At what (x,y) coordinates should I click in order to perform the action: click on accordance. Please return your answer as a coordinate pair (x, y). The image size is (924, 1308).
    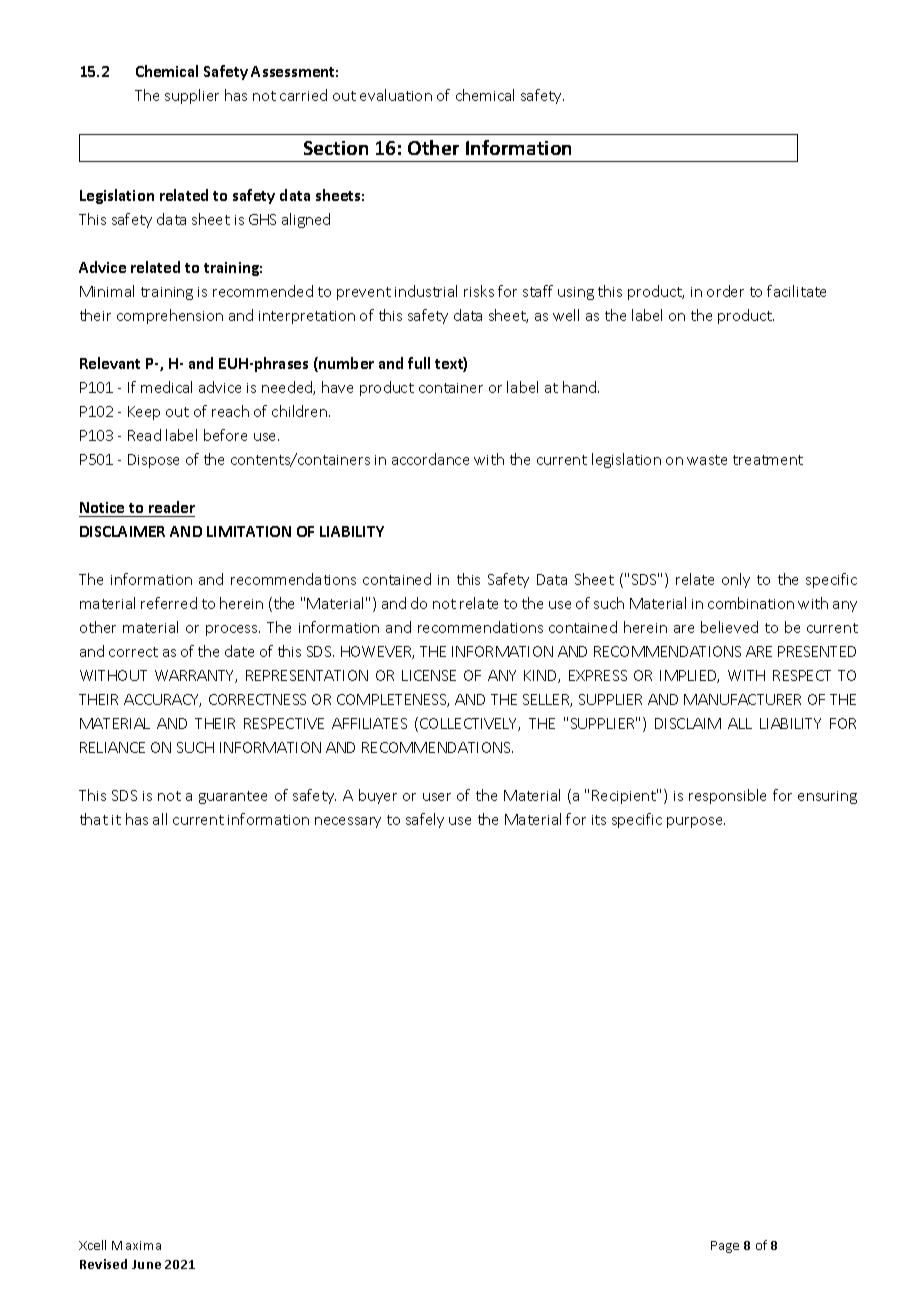
    Looking at the image, I should click on (430, 459).
